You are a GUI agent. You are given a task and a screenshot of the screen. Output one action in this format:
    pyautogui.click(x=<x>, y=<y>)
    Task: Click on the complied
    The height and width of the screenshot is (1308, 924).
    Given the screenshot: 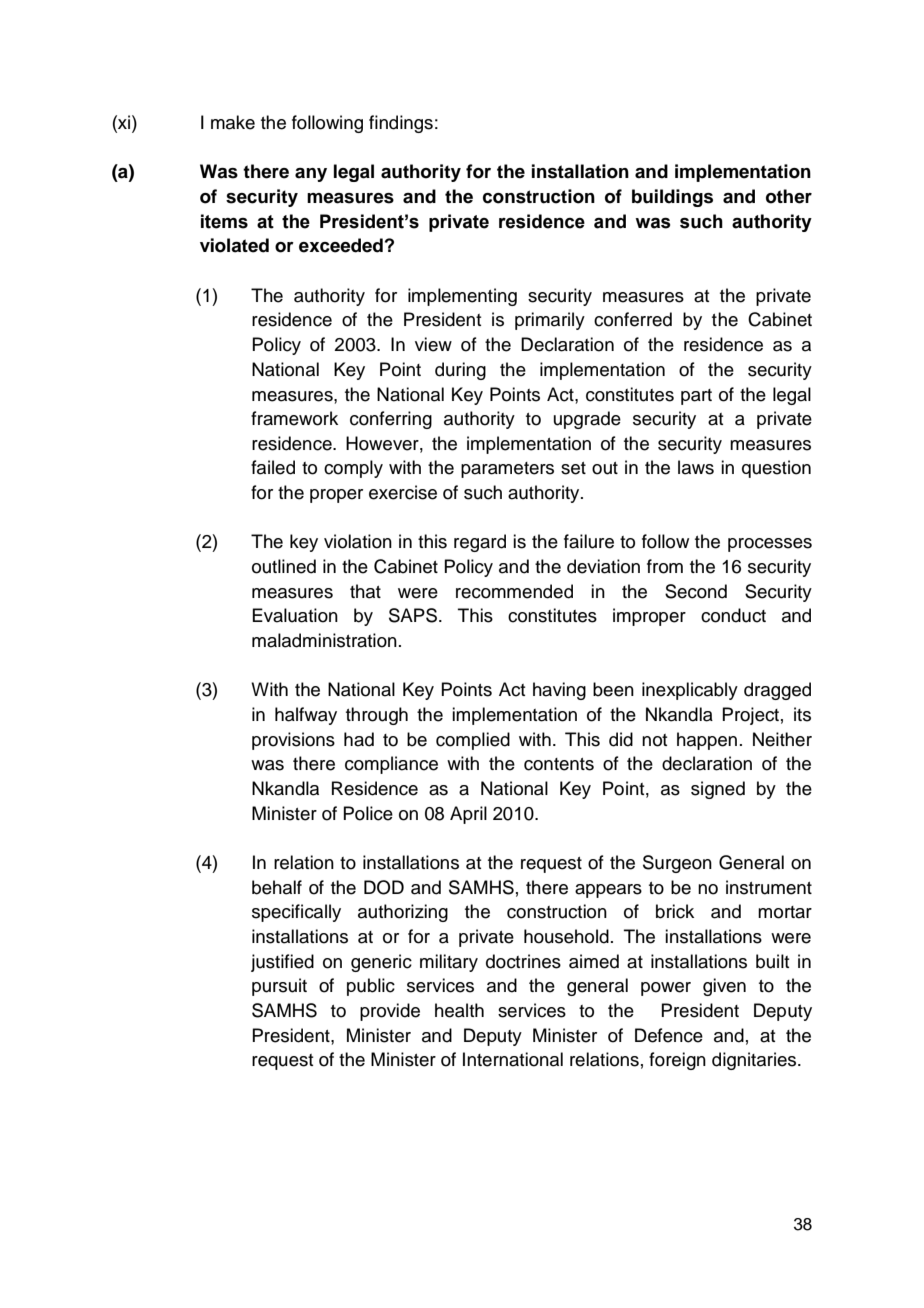 What is the action you would take?
    pyautogui.click(x=473, y=741)
